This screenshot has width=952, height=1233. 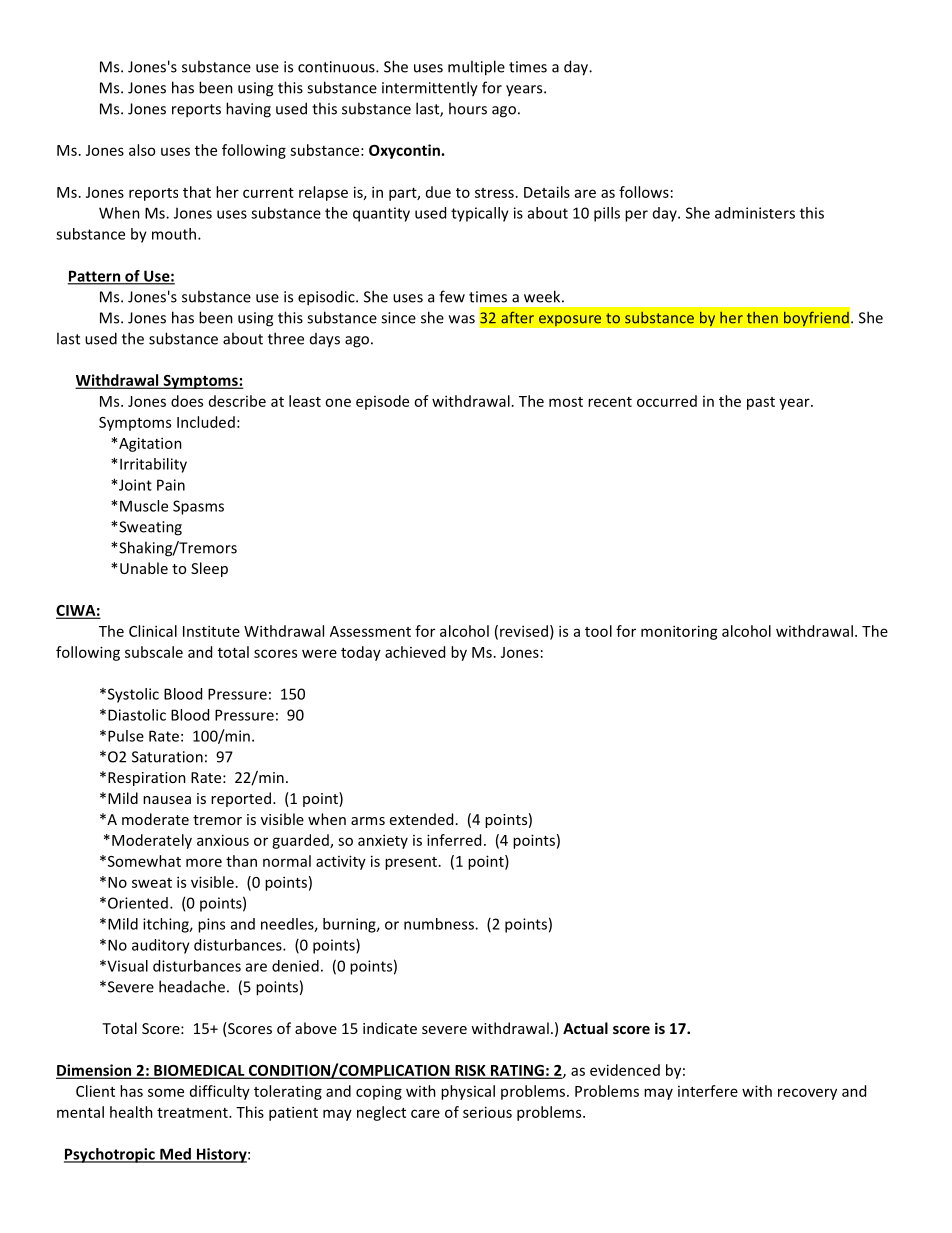 I want to click on follows, so click(x=644, y=192).
